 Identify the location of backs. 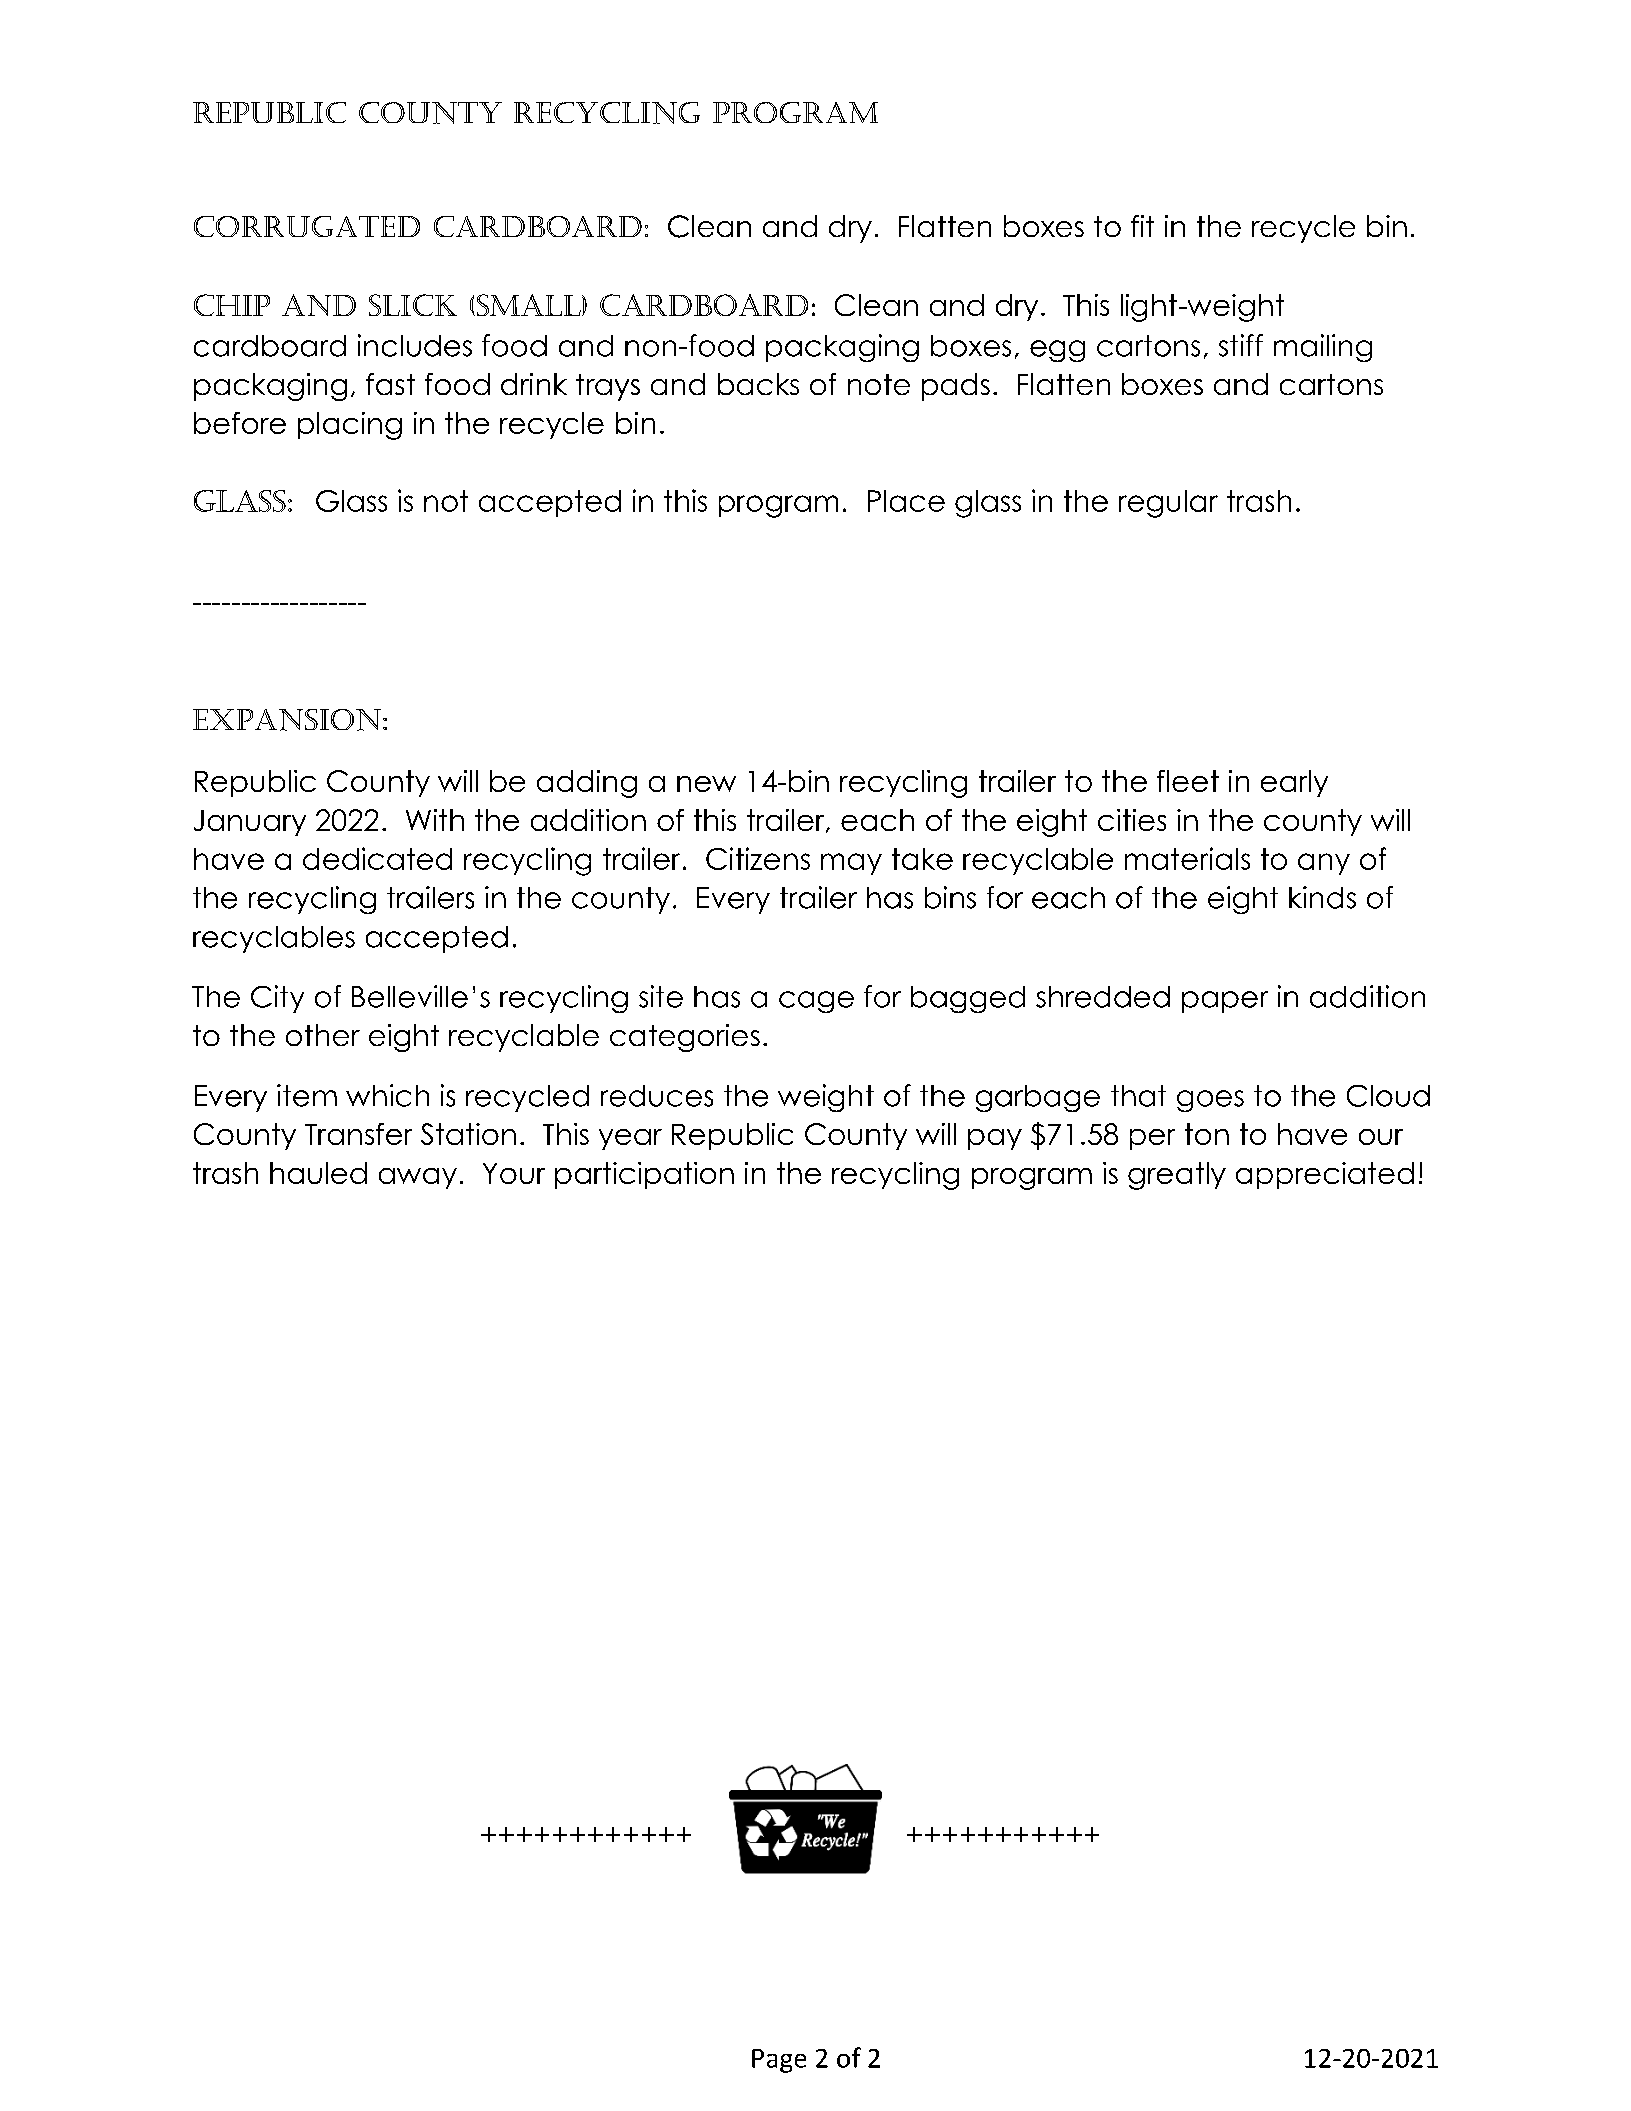
(758, 384).
